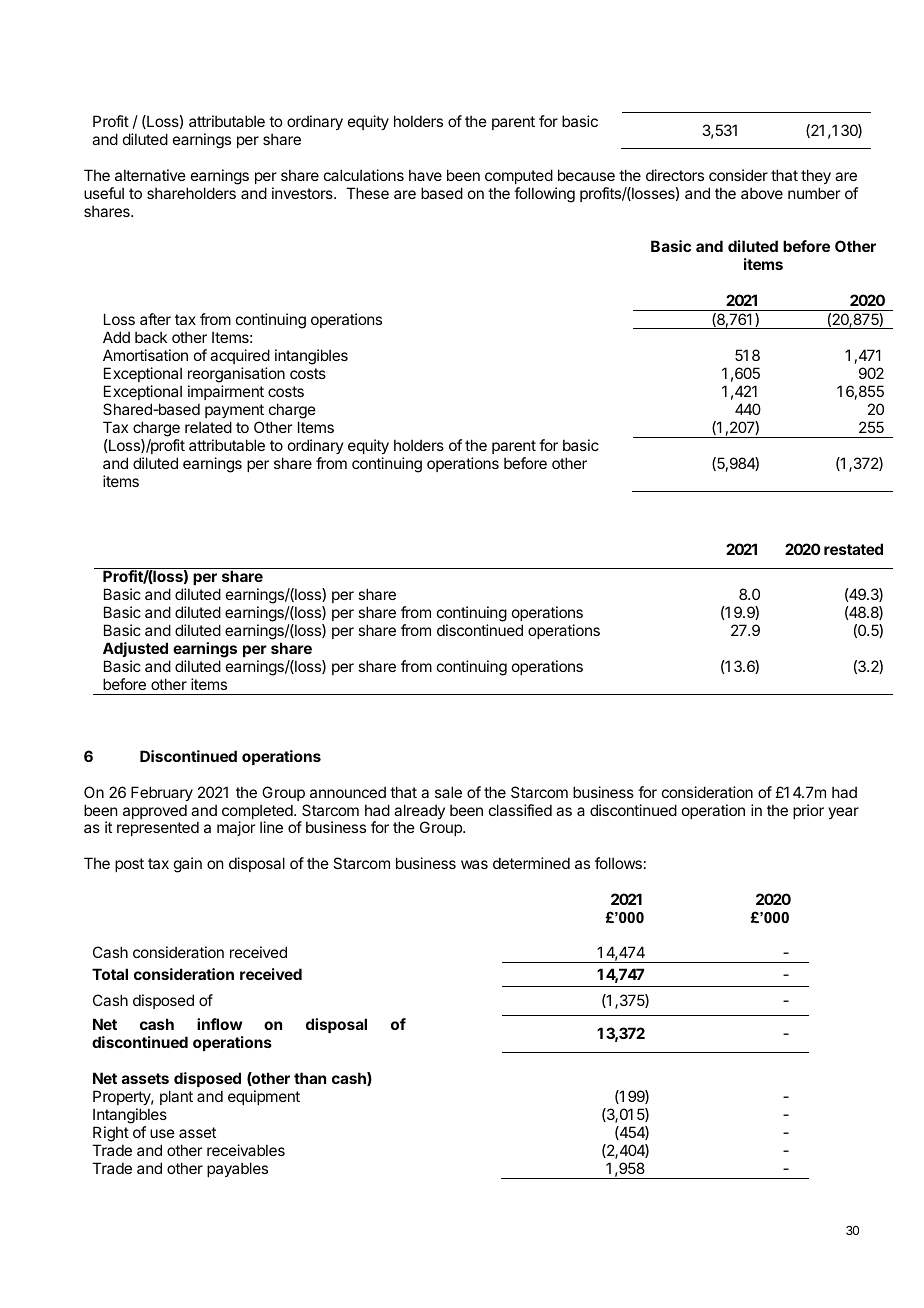  Describe the element at coordinates (853, 549) in the document. I see `restated` at that location.
